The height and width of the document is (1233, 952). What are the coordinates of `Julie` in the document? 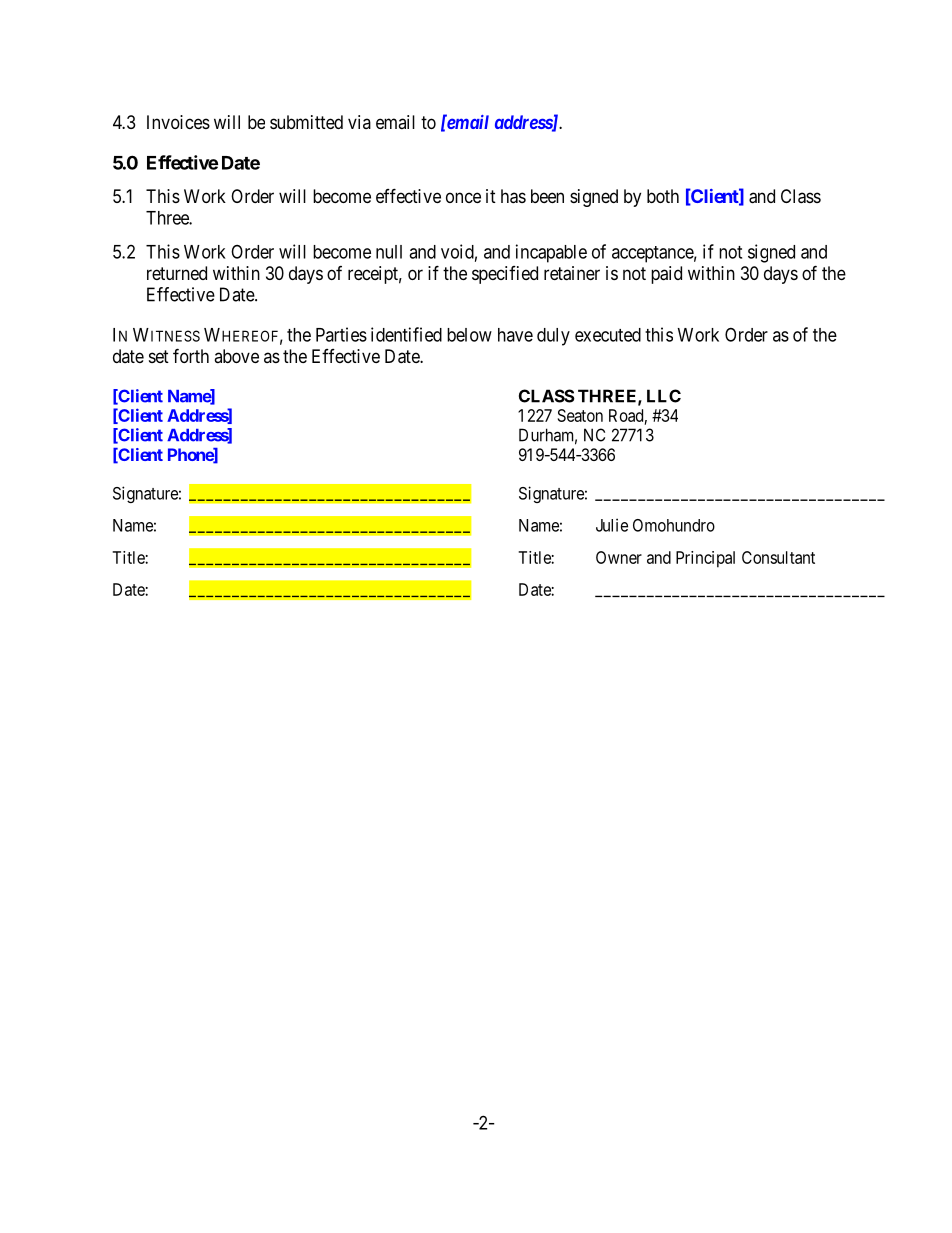 It's located at (612, 525).
